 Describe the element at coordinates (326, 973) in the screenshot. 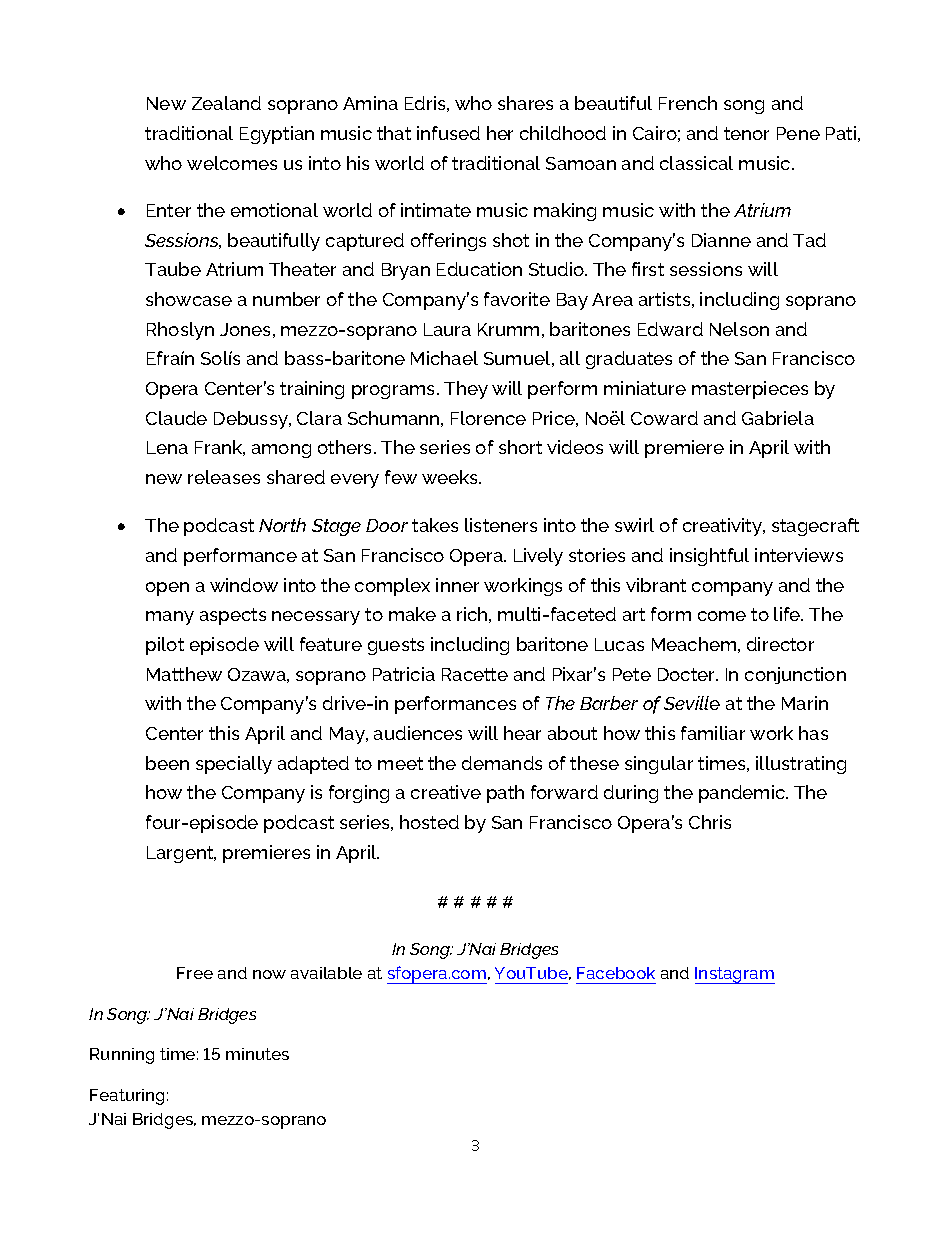

I see `available` at that location.
